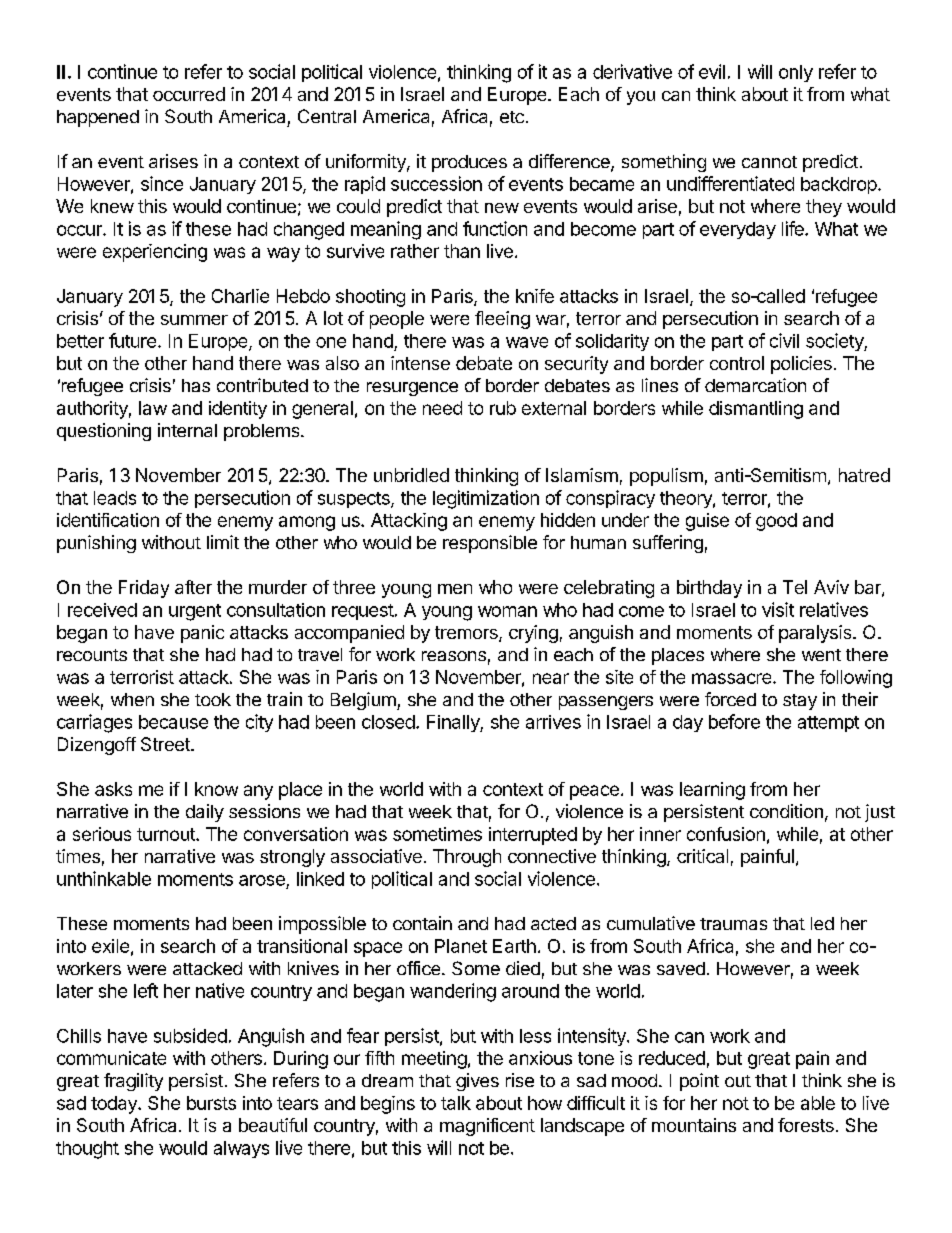 Image resolution: width=952 pixels, height=1233 pixels. What do you see at coordinates (507, 611) in the screenshot?
I see `woman` at bounding box center [507, 611].
